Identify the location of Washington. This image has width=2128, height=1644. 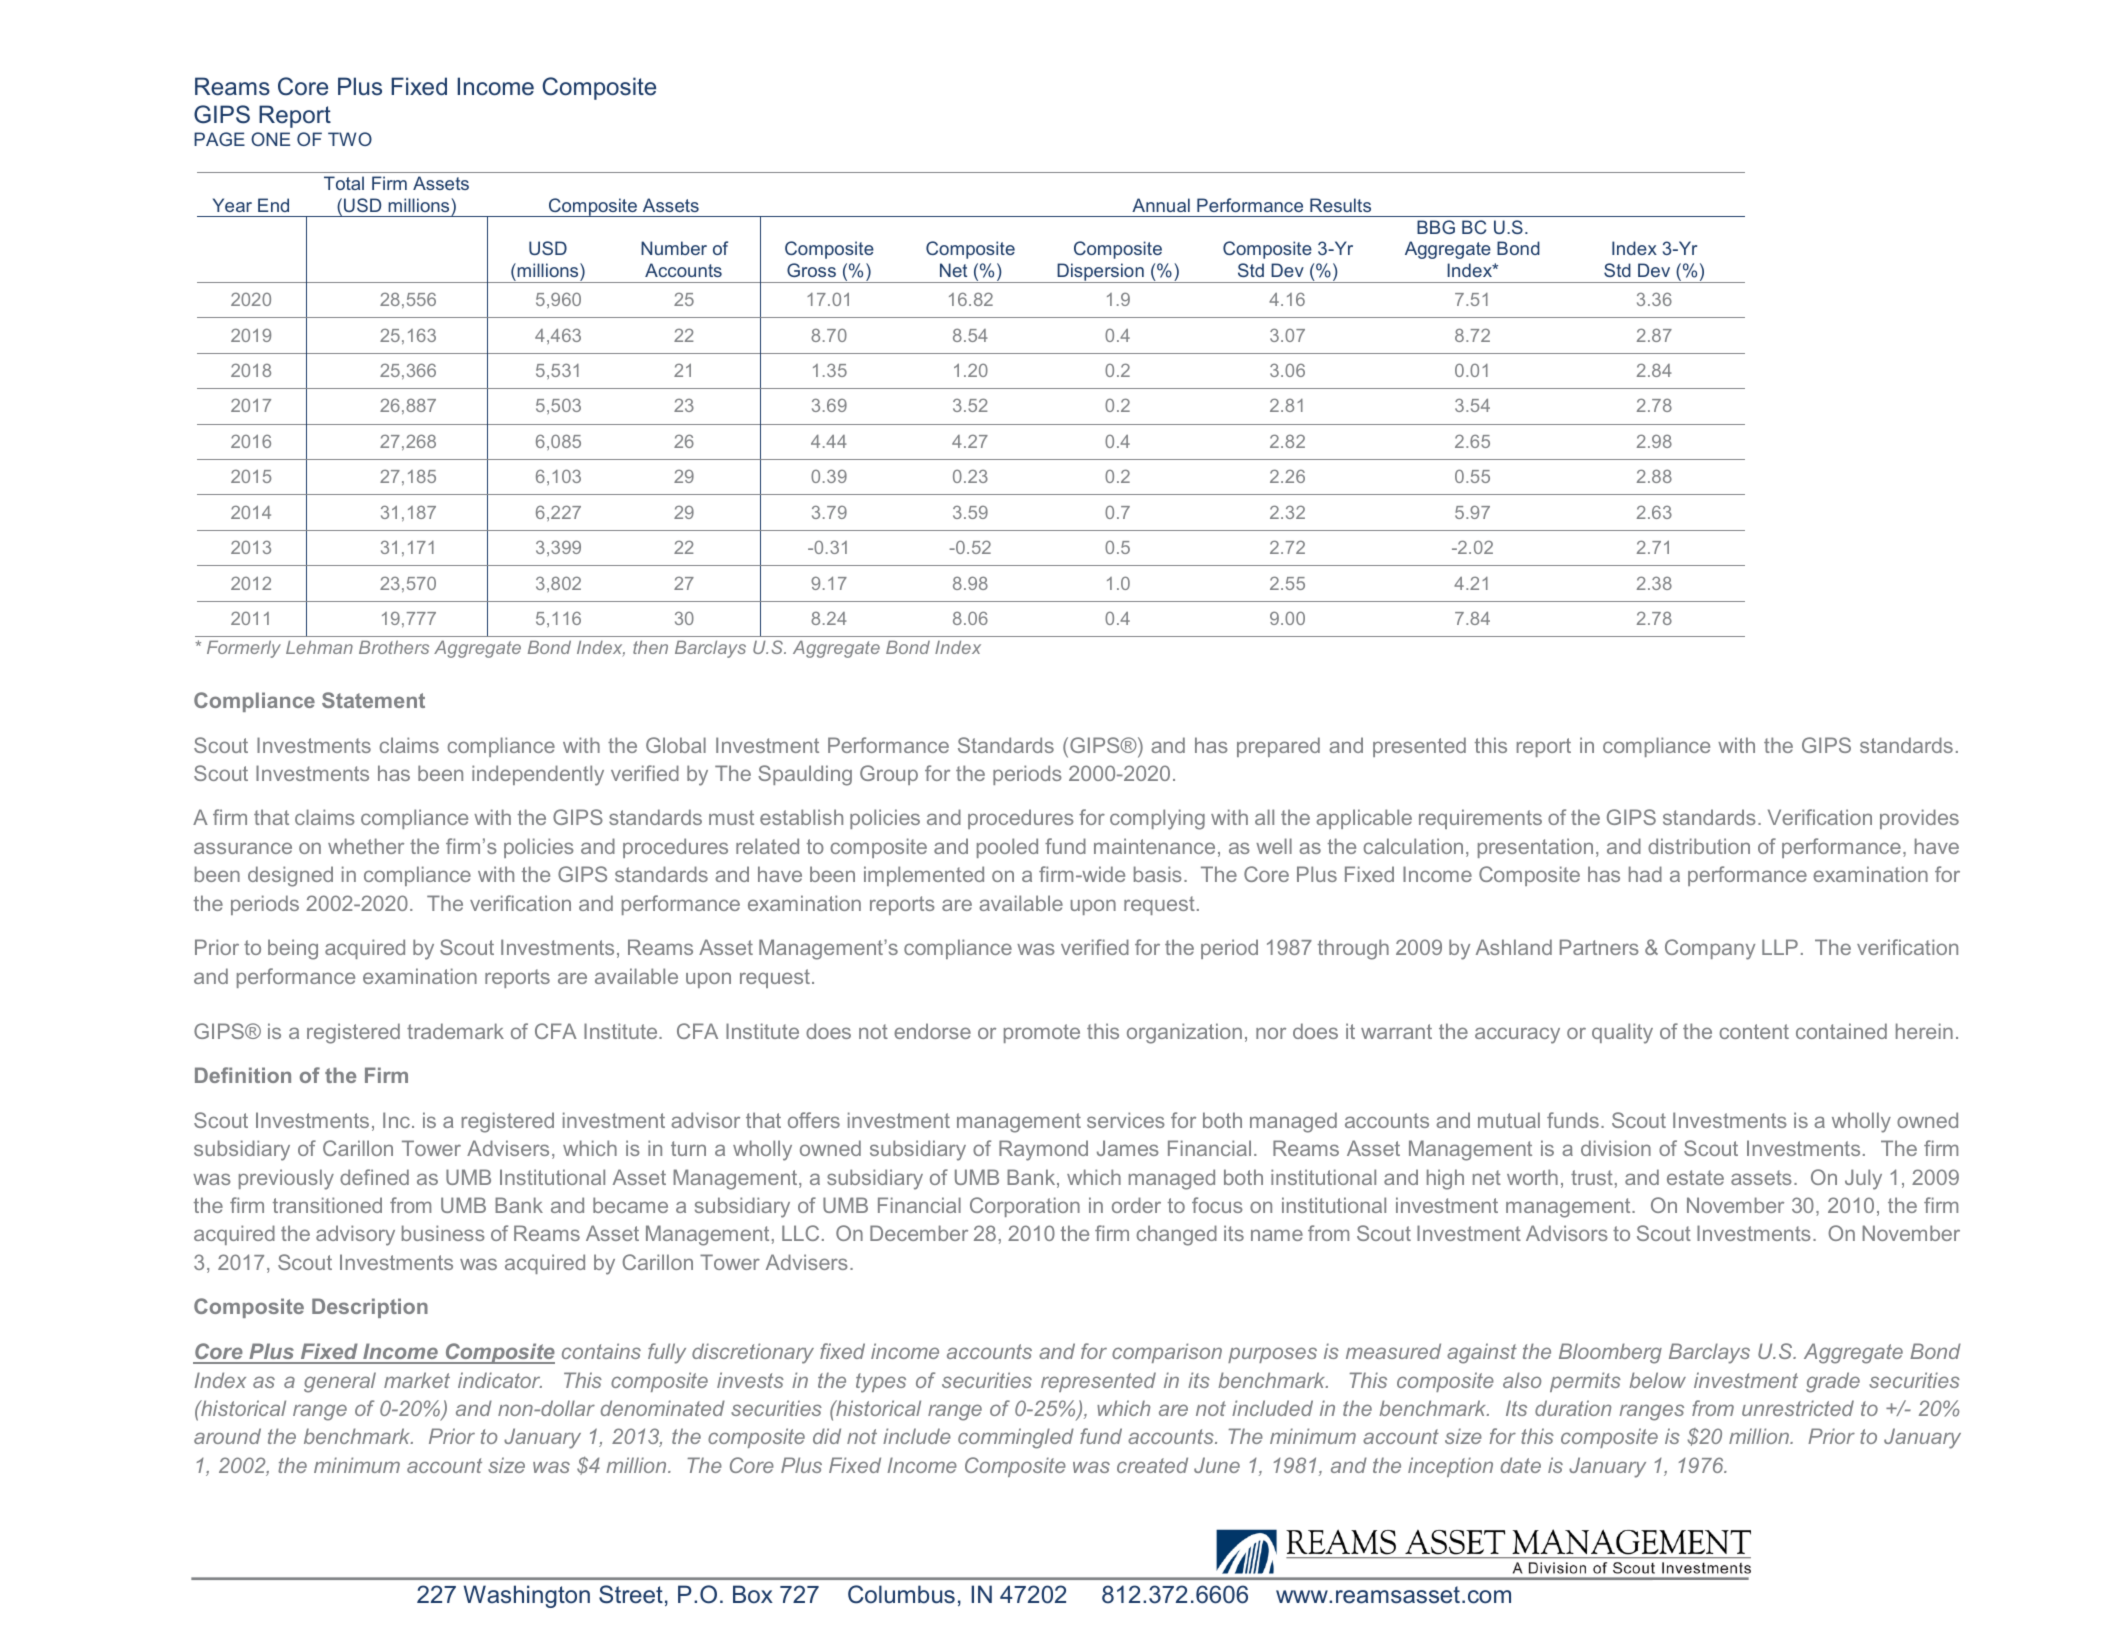
(527, 1596).
